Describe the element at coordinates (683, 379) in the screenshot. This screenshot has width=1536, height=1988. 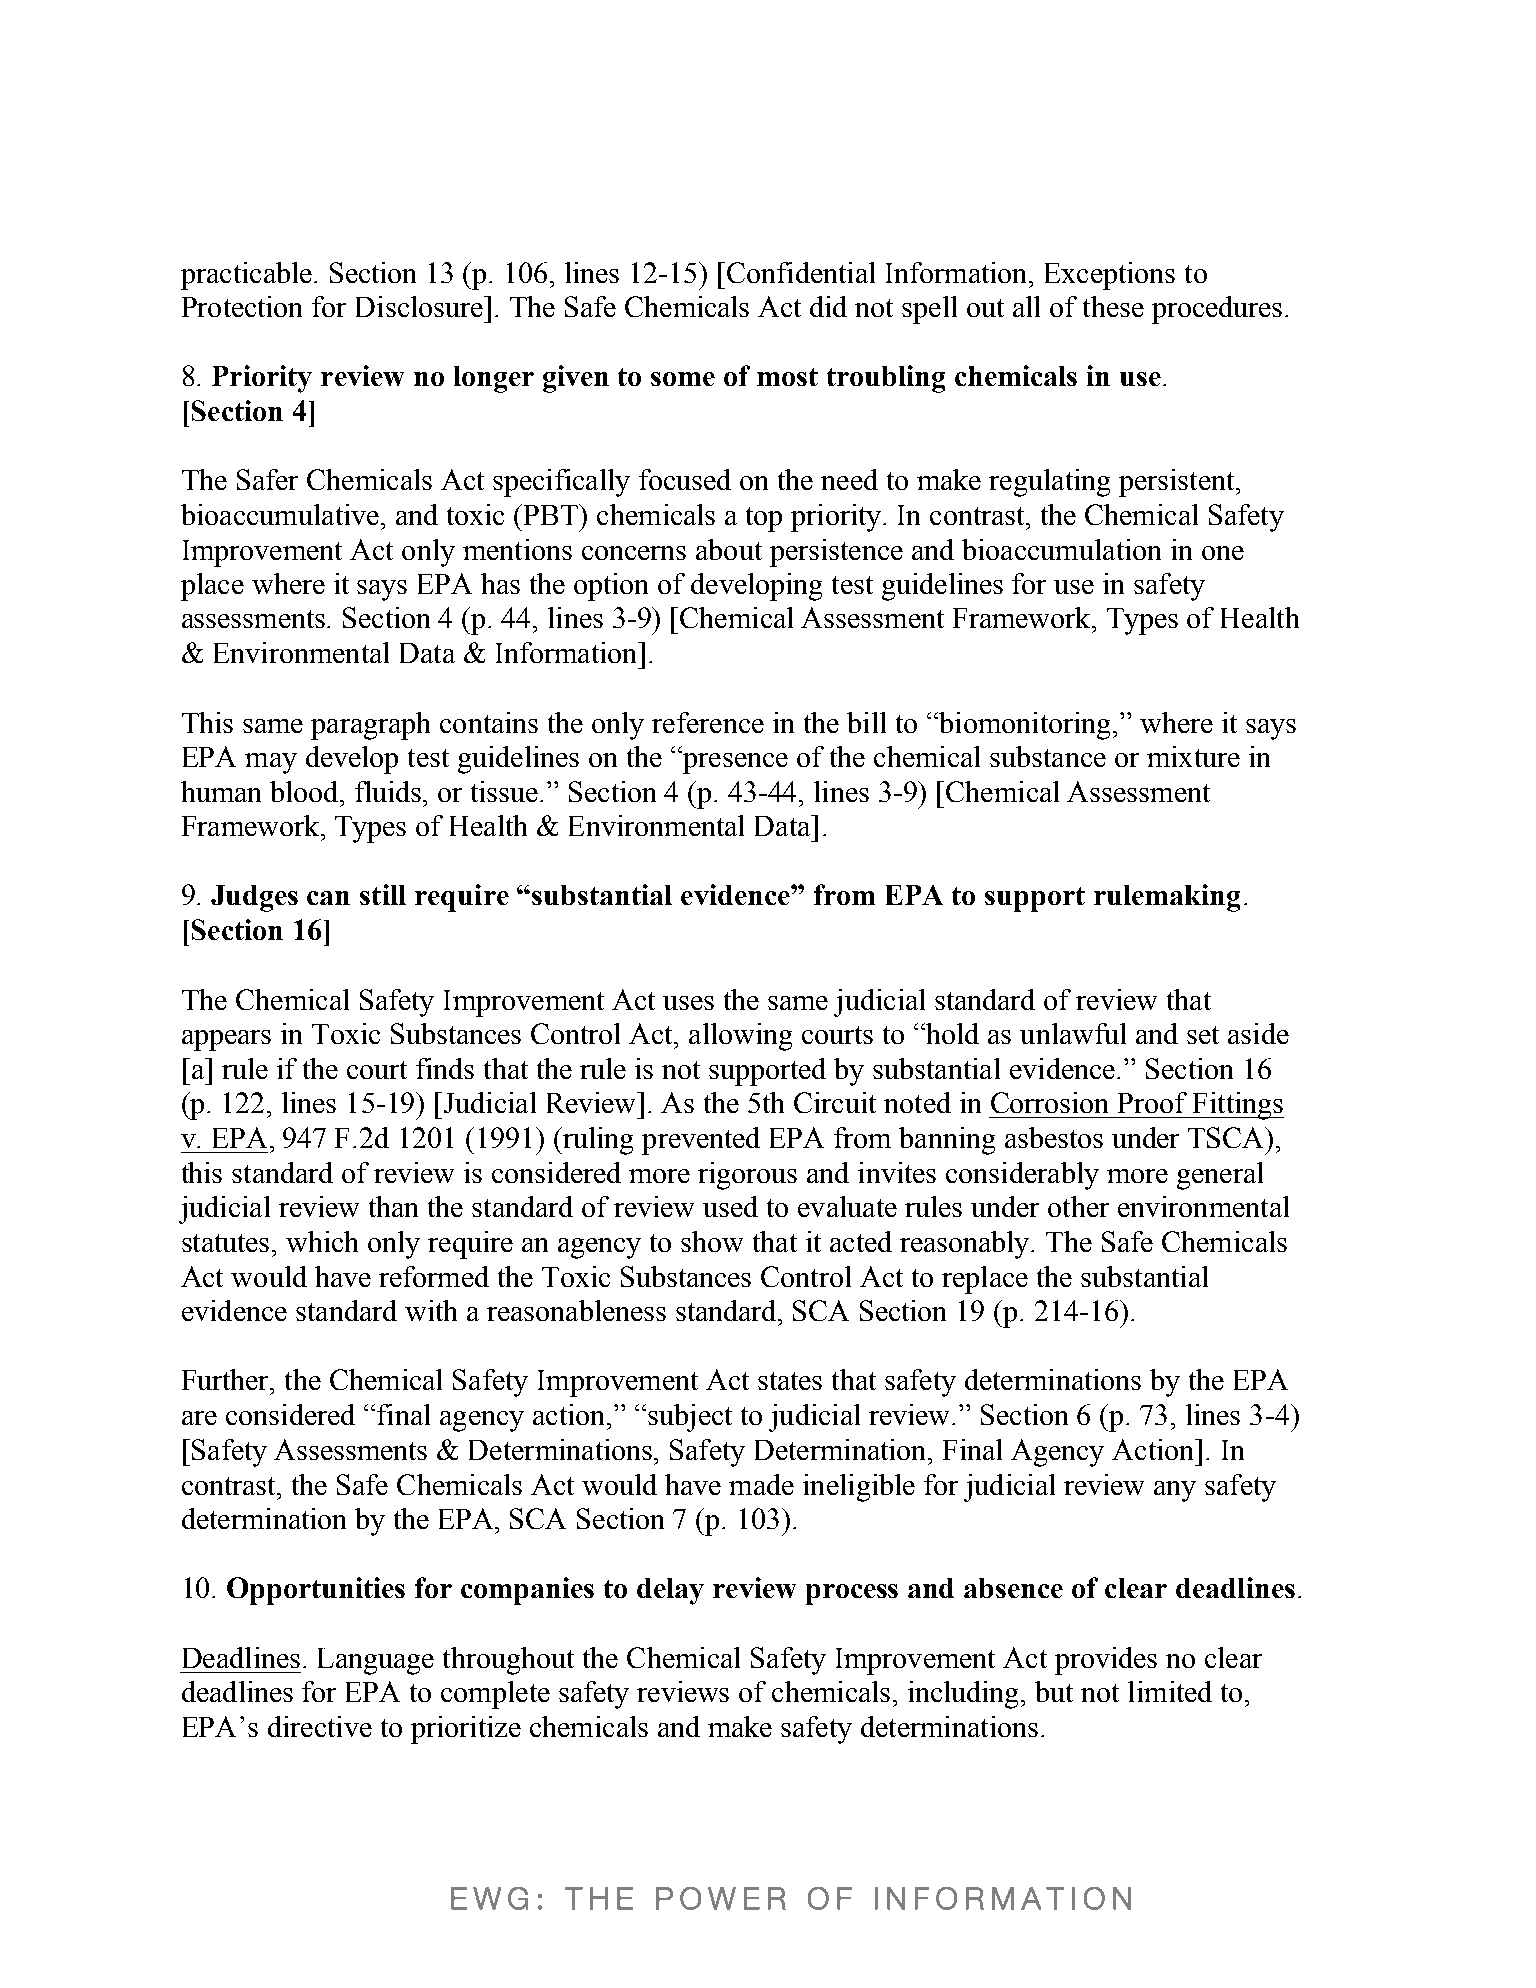
I see `some` at that location.
